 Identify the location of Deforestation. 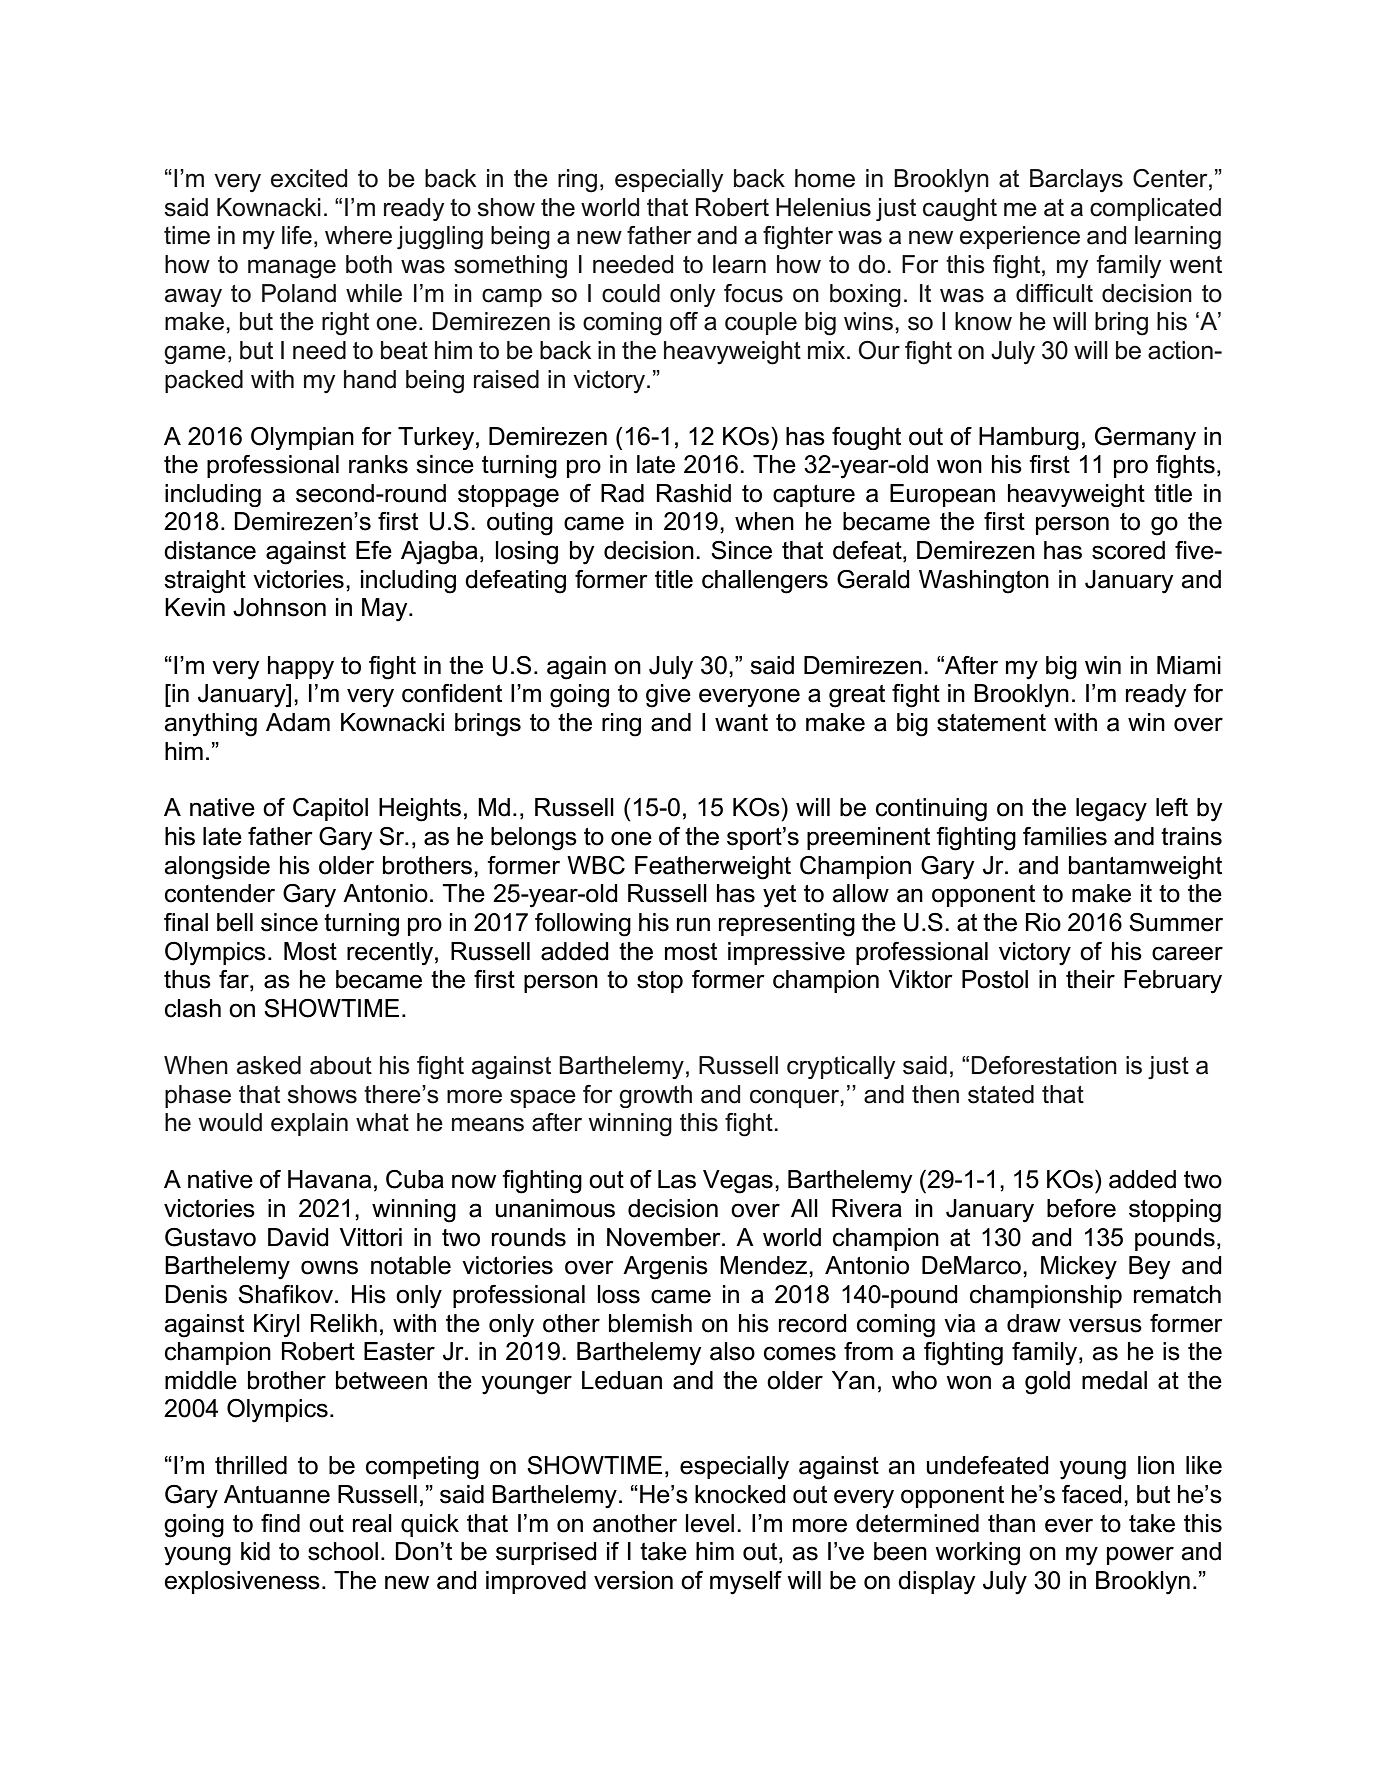
(1044, 1065).
